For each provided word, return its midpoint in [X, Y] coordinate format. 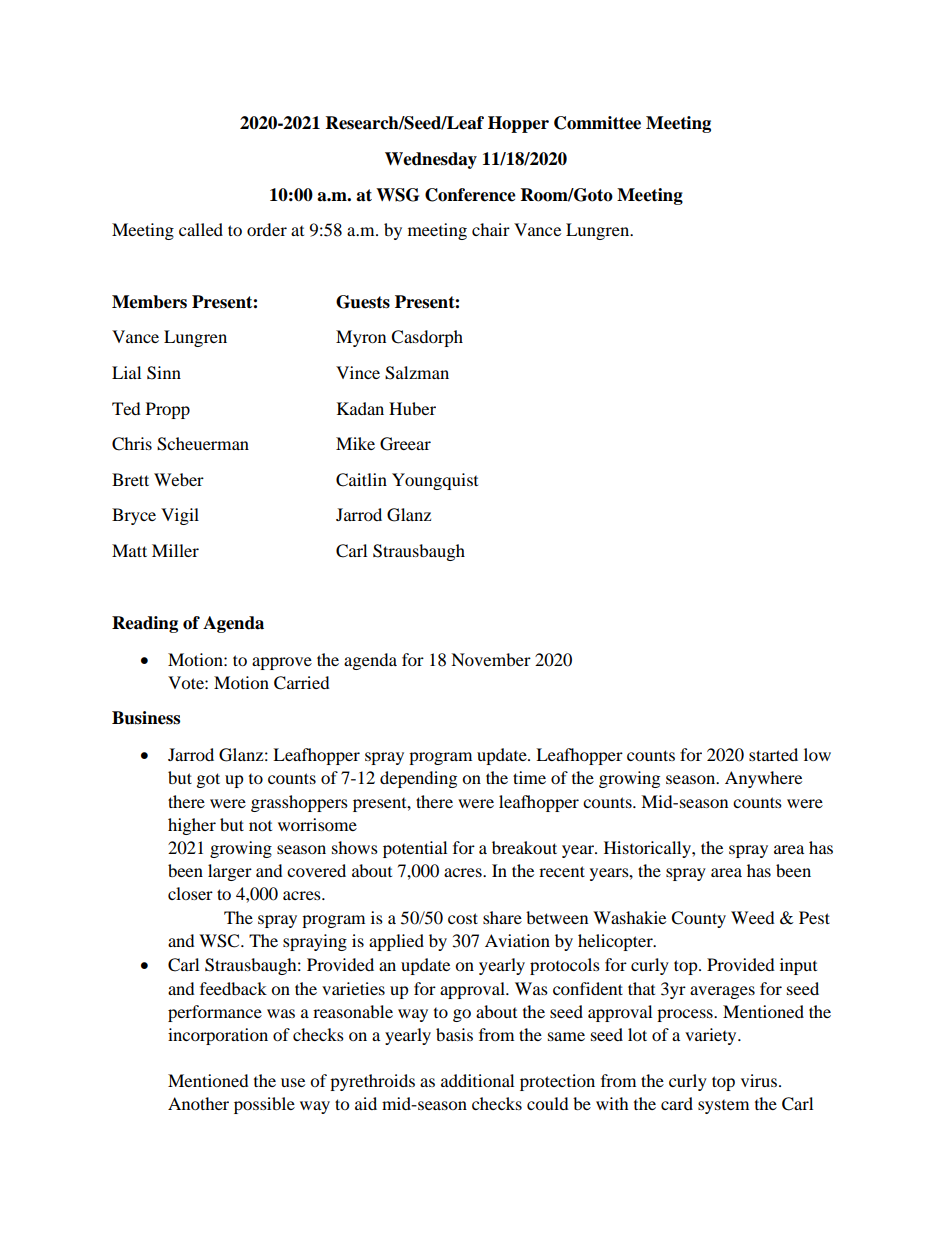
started [773, 754]
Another [198, 1103]
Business [146, 718]
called [201, 229]
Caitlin [361, 480]
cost [463, 918]
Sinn [164, 373]
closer [190, 893]
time [529, 777]
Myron [361, 338]
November [491, 659]
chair [491, 229]
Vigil [180, 516]
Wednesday [431, 160]
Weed [753, 917]
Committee [597, 123]
